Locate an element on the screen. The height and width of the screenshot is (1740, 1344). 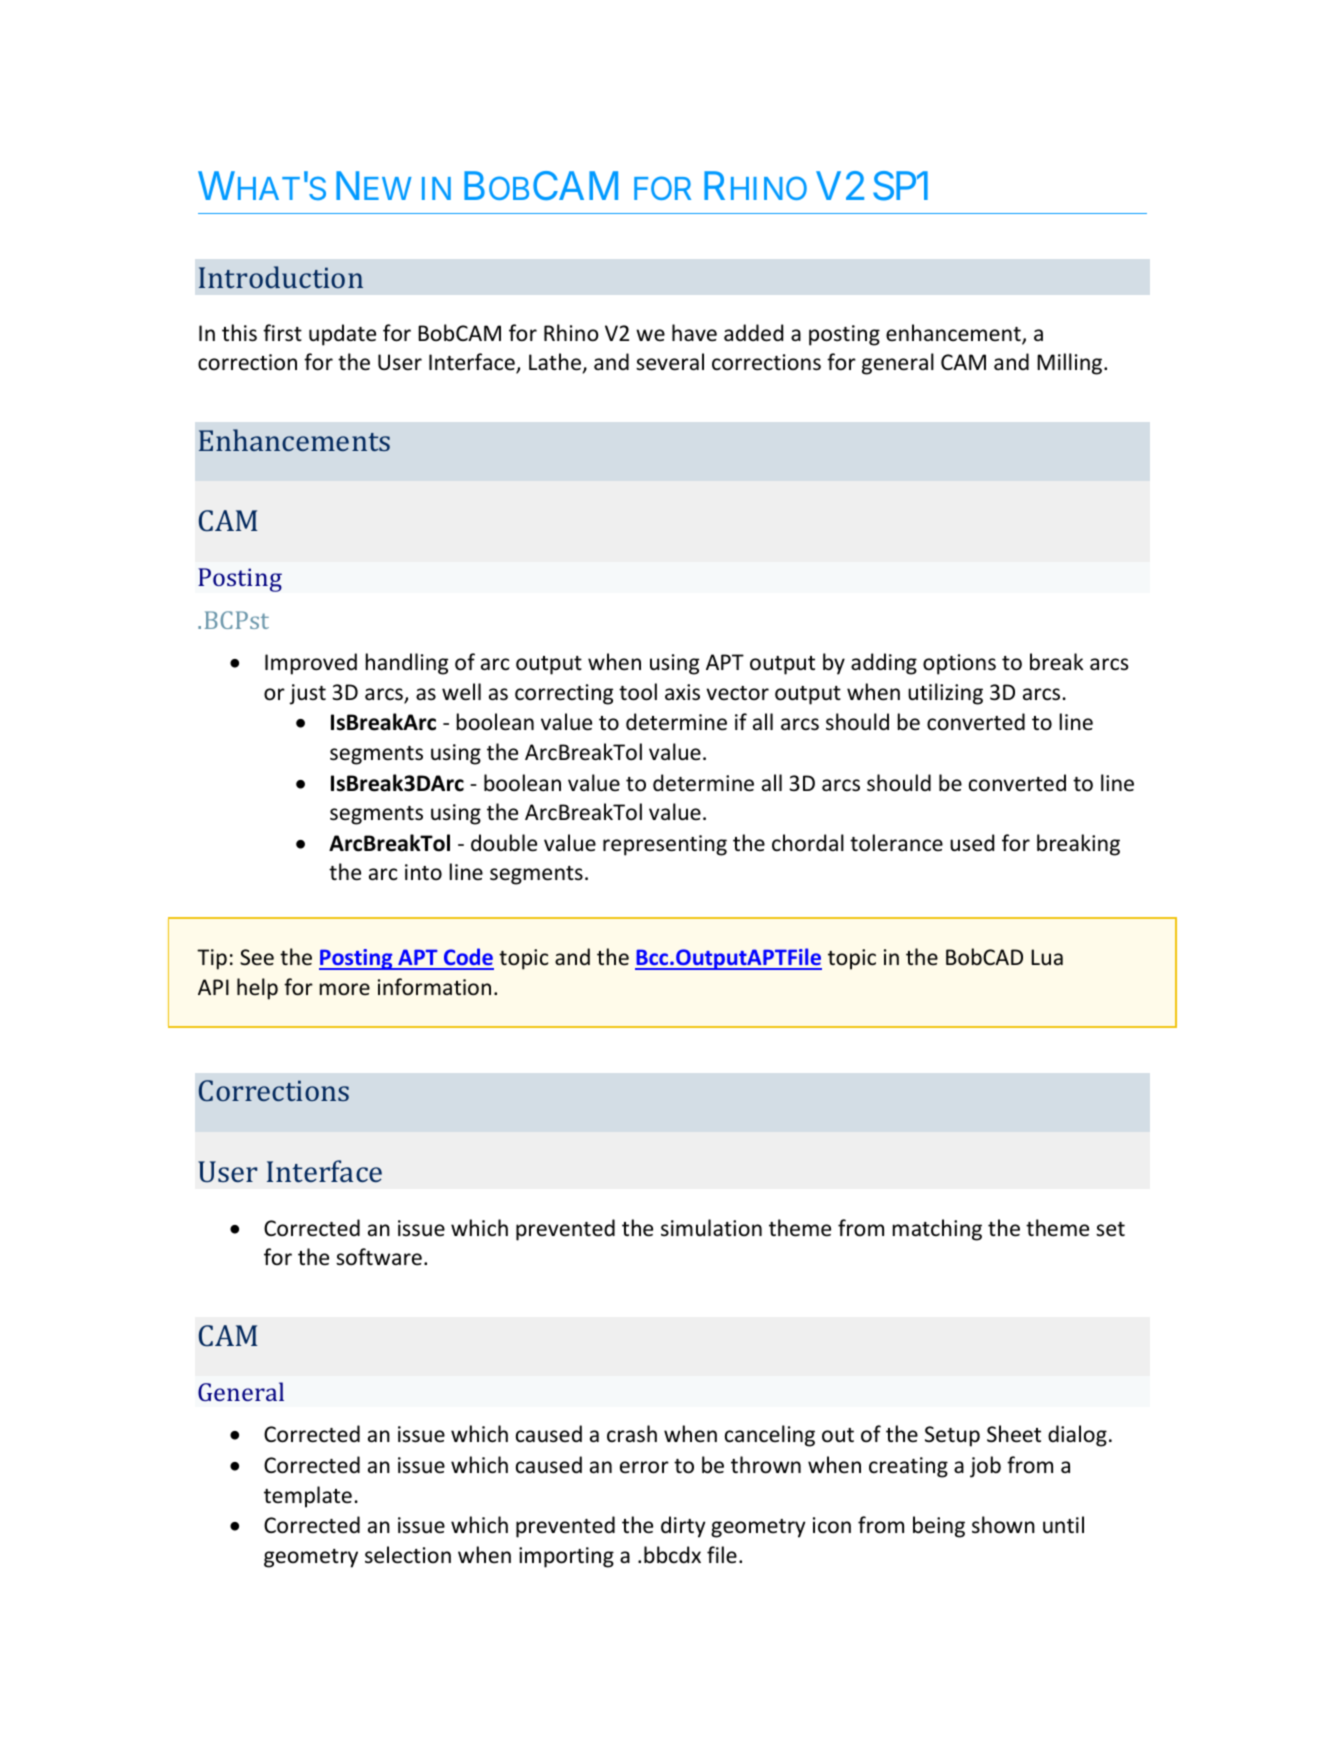
shown is located at coordinates (1003, 1525).
